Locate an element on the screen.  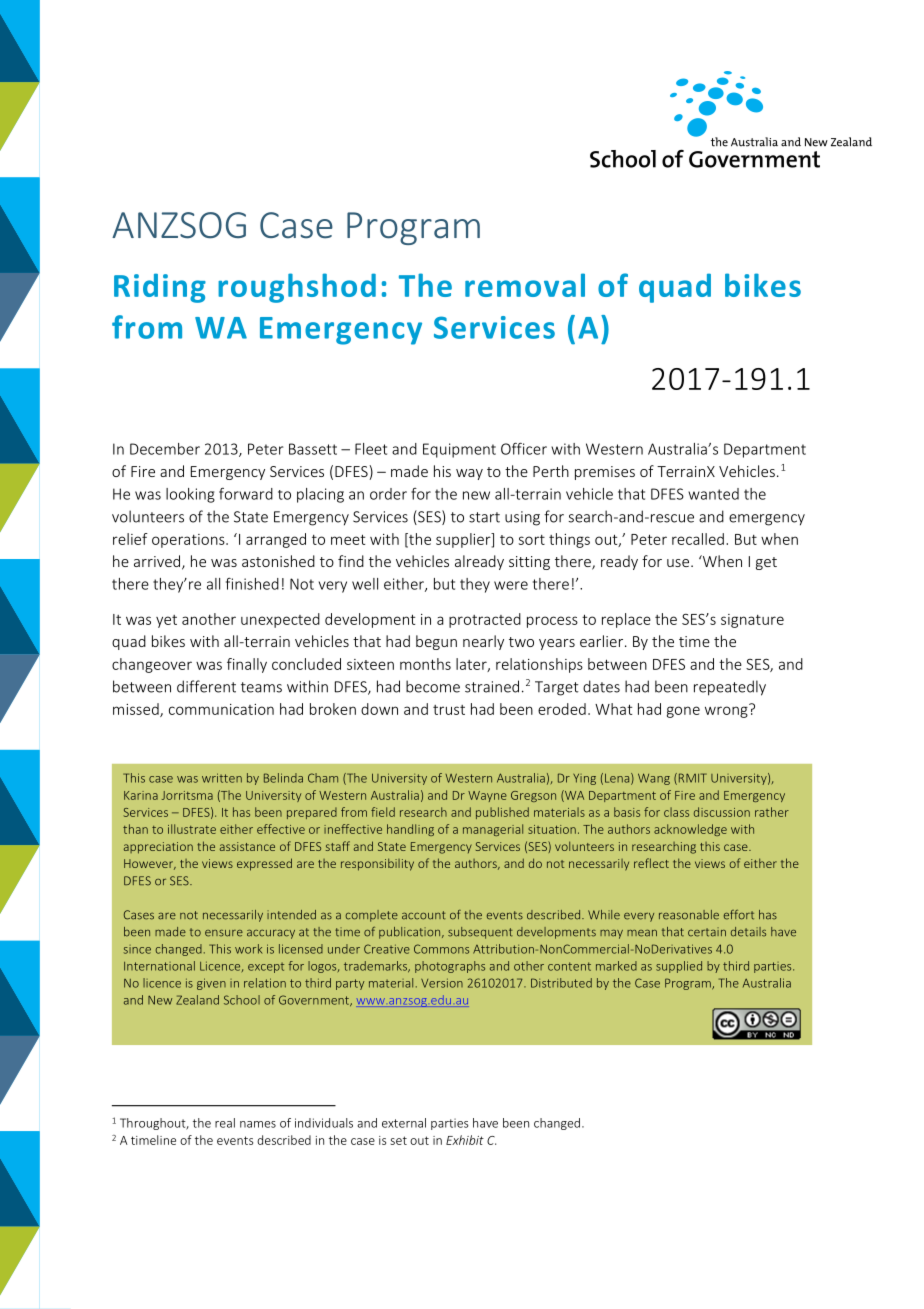
trust is located at coordinates (449, 710).
